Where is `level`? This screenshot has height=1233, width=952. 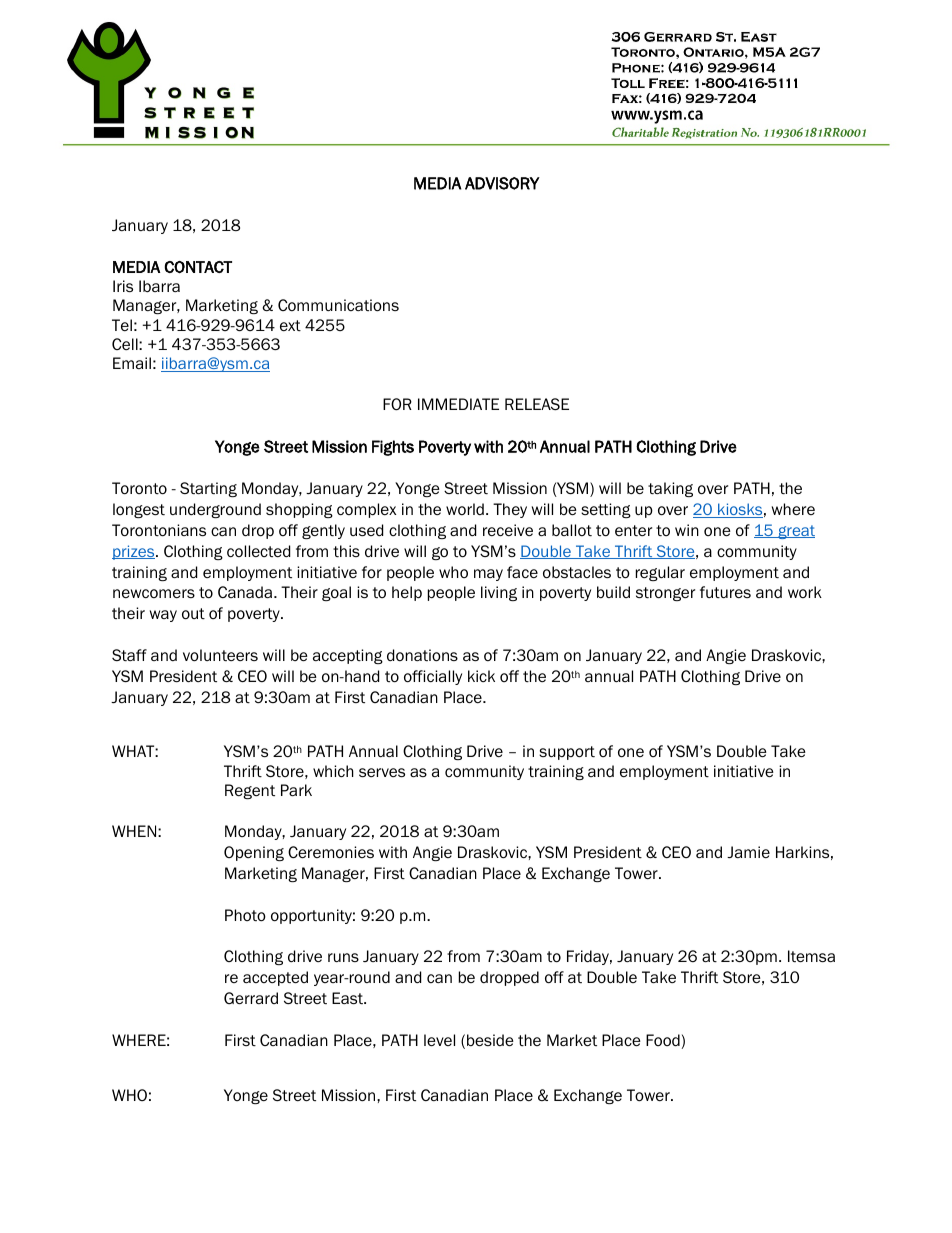
level is located at coordinates (439, 1040).
